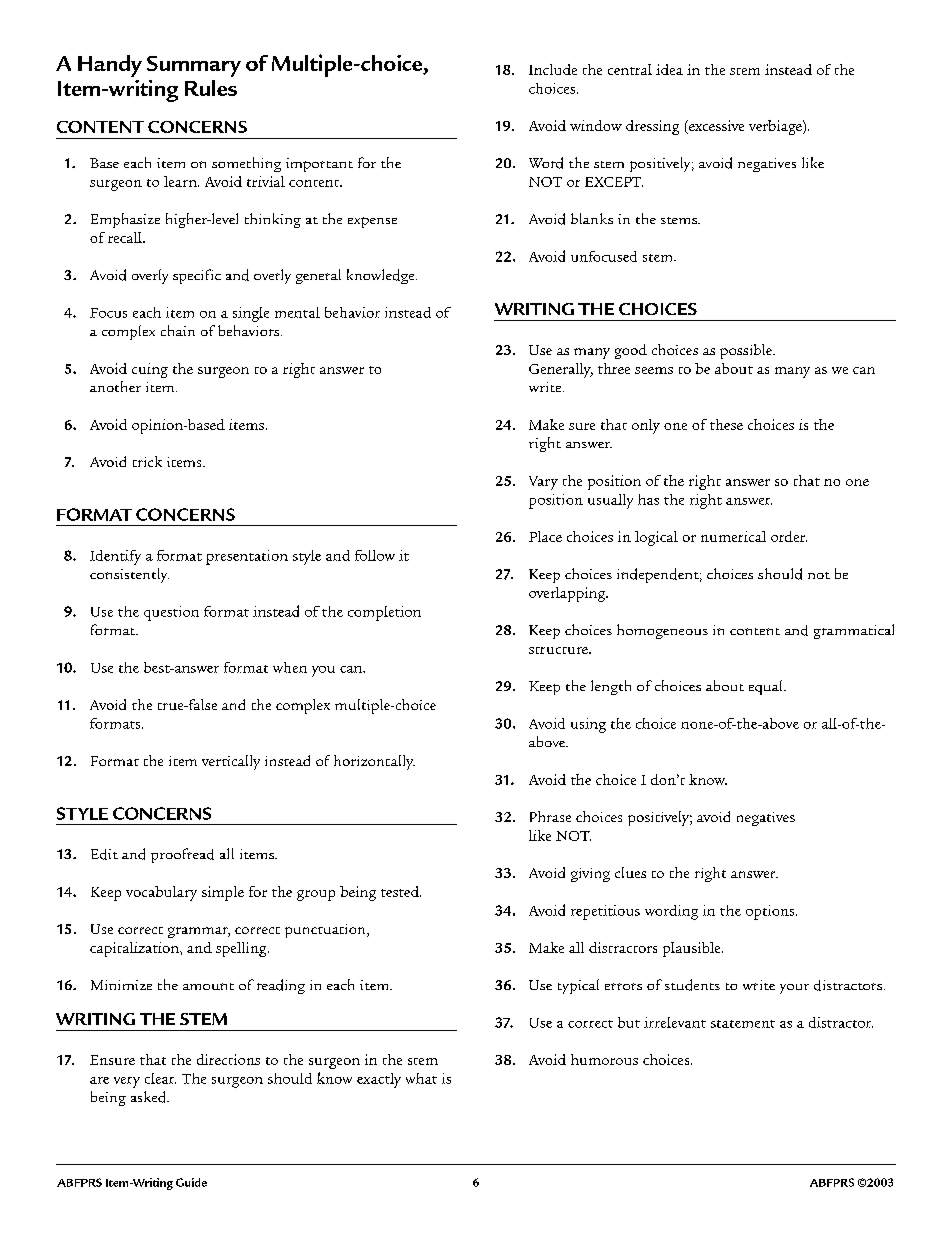 The image size is (952, 1233). Describe the element at coordinates (553, 69) in the screenshot. I see `Include` at that location.
